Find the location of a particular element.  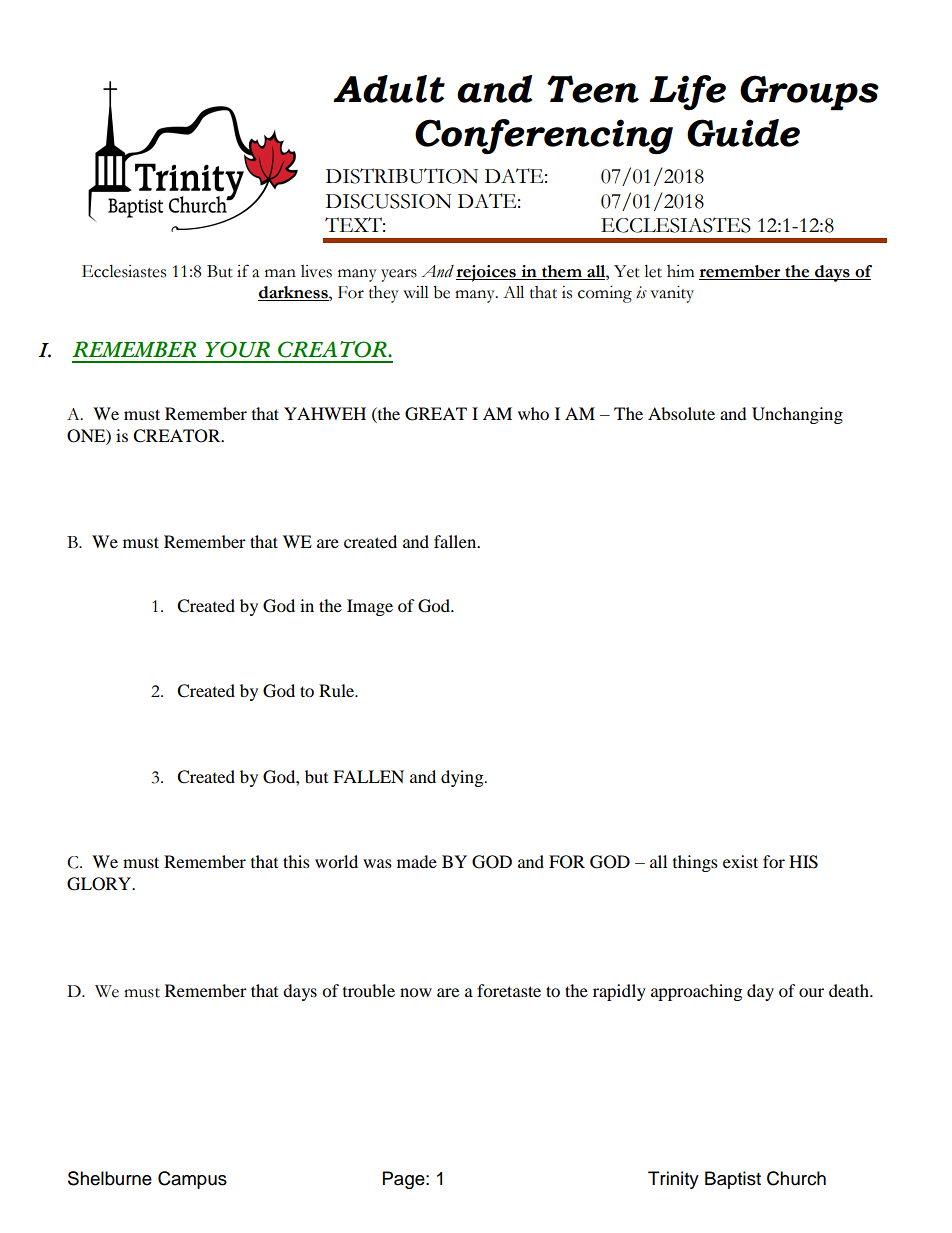

GREAT is located at coordinates (436, 414).
